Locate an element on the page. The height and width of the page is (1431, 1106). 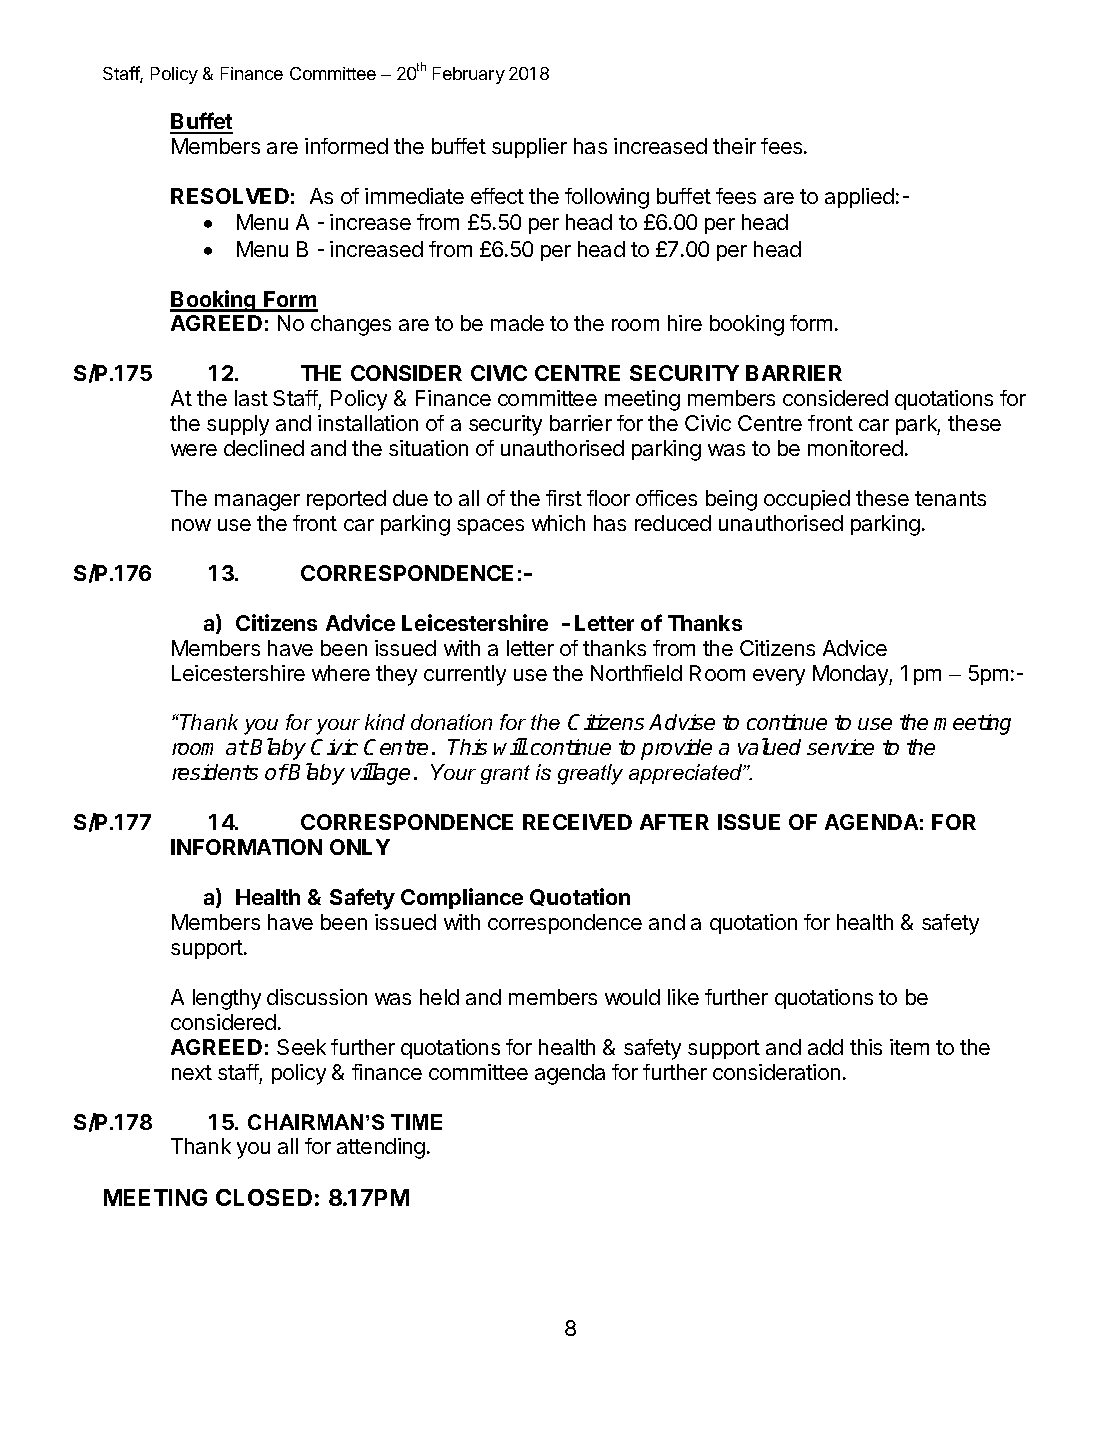
Northfield is located at coordinates (636, 673).
